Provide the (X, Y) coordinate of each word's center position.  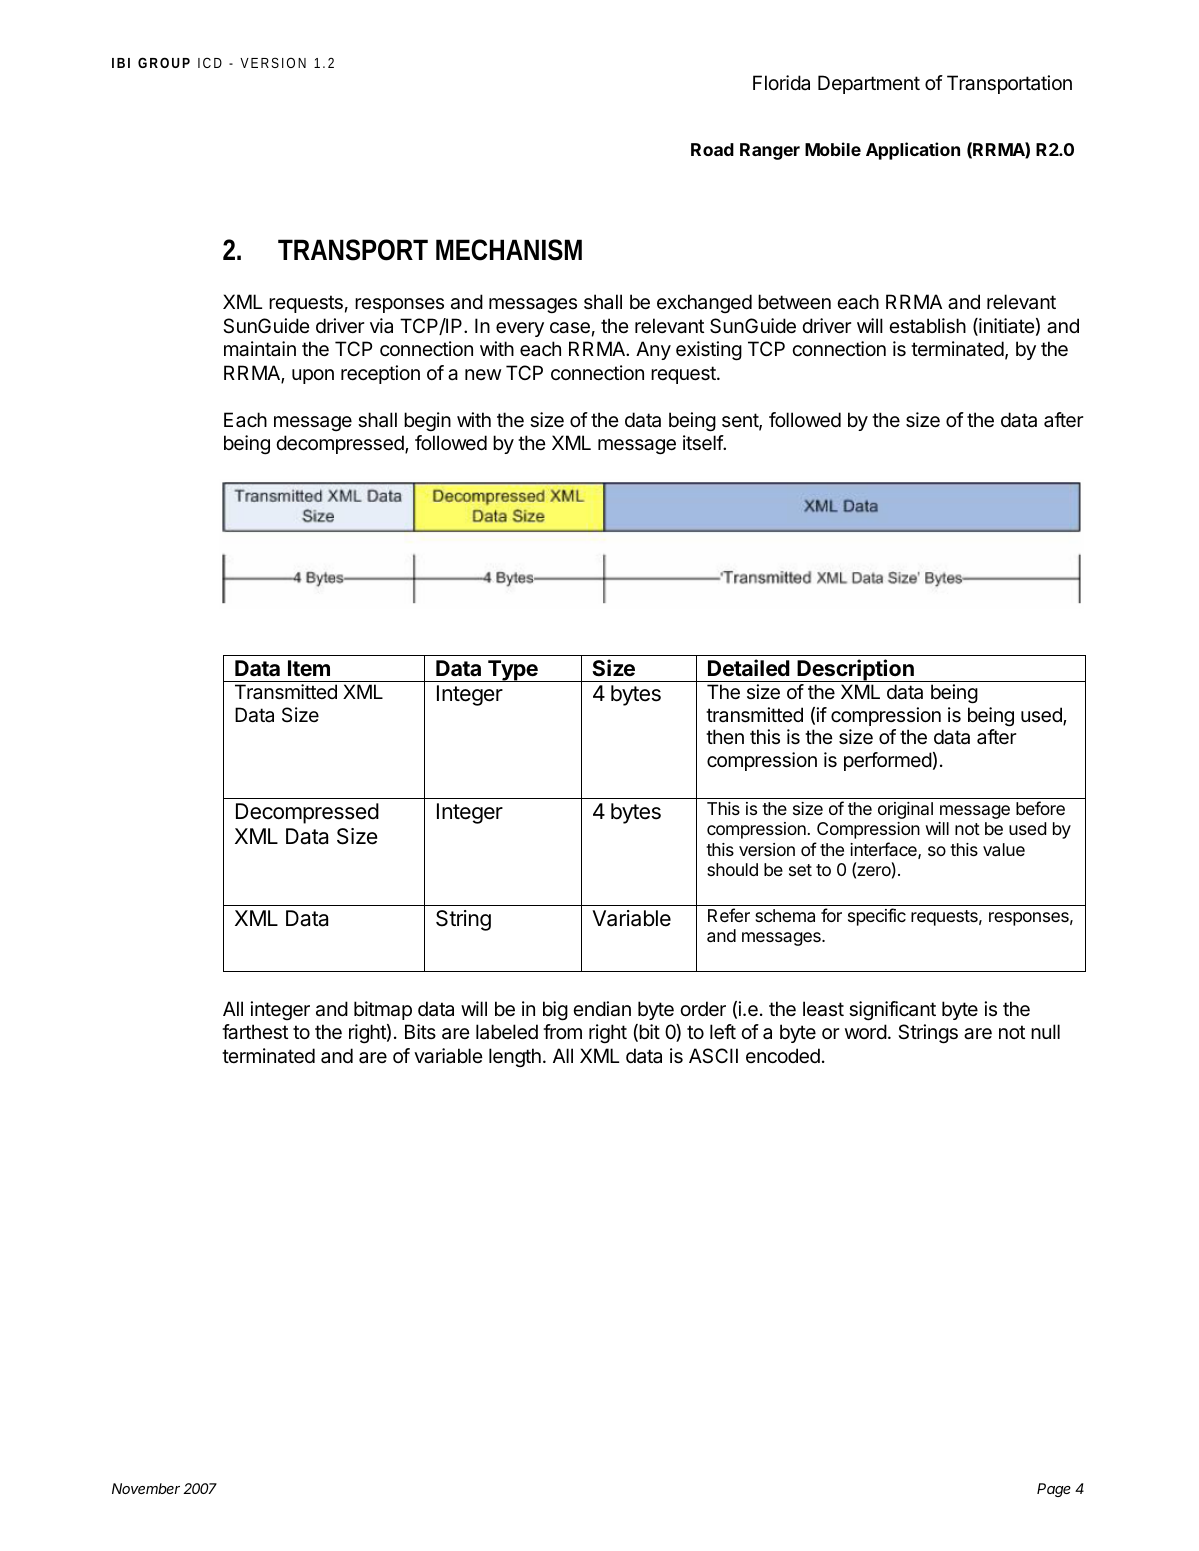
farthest (255, 1032)
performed (888, 761)
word (866, 1031)
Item (309, 668)
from (562, 1031)
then (725, 736)
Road (712, 149)
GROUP (164, 62)
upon (313, 376)
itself (703, 443)
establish (927, 326)
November (146, 1488)
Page (1054, 1490)
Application (913, 151)
